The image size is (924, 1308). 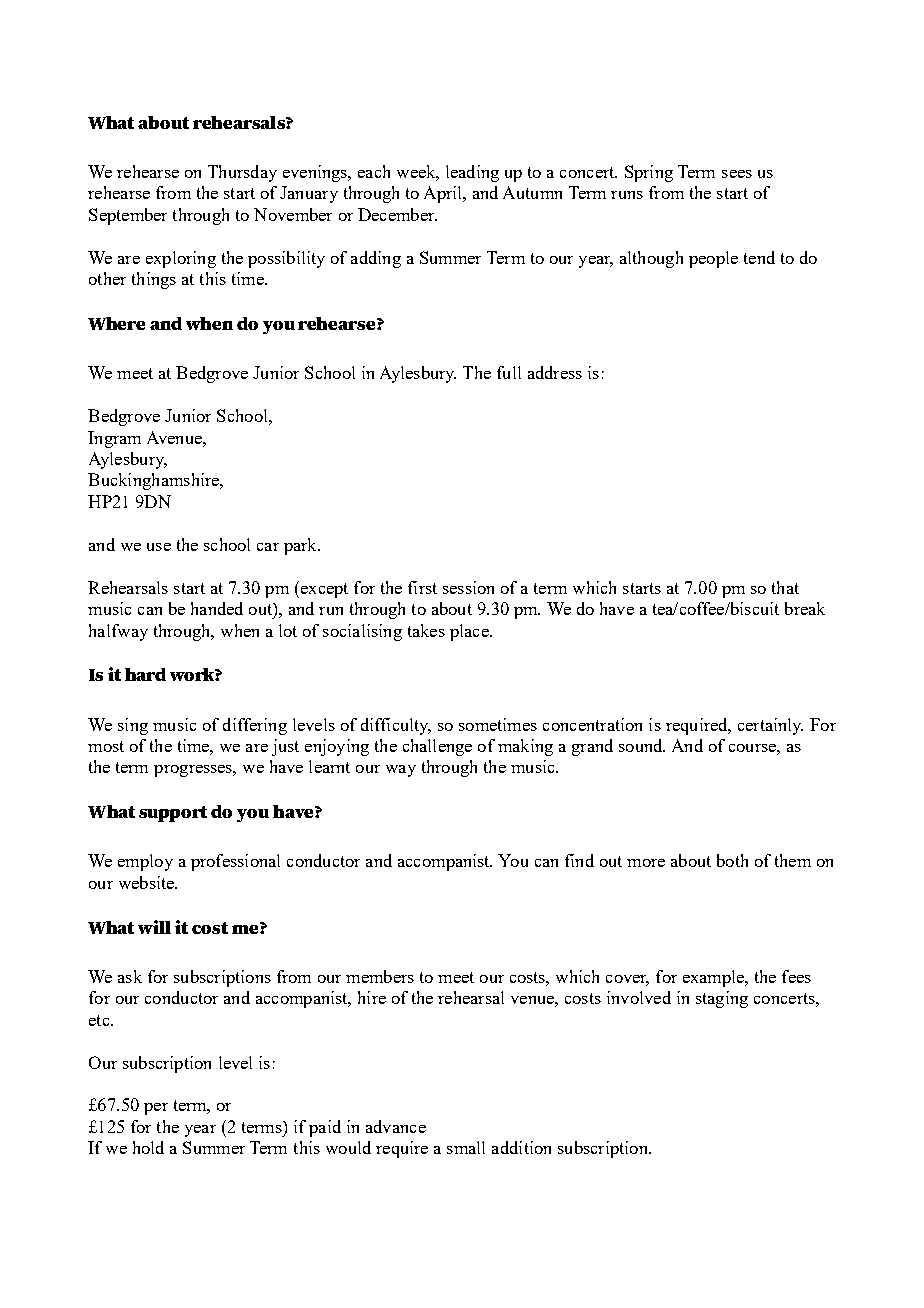 What do you see at coordinates (770, 726) in the screenshot?
I see `certainly` at bounding box center [770, 726].
